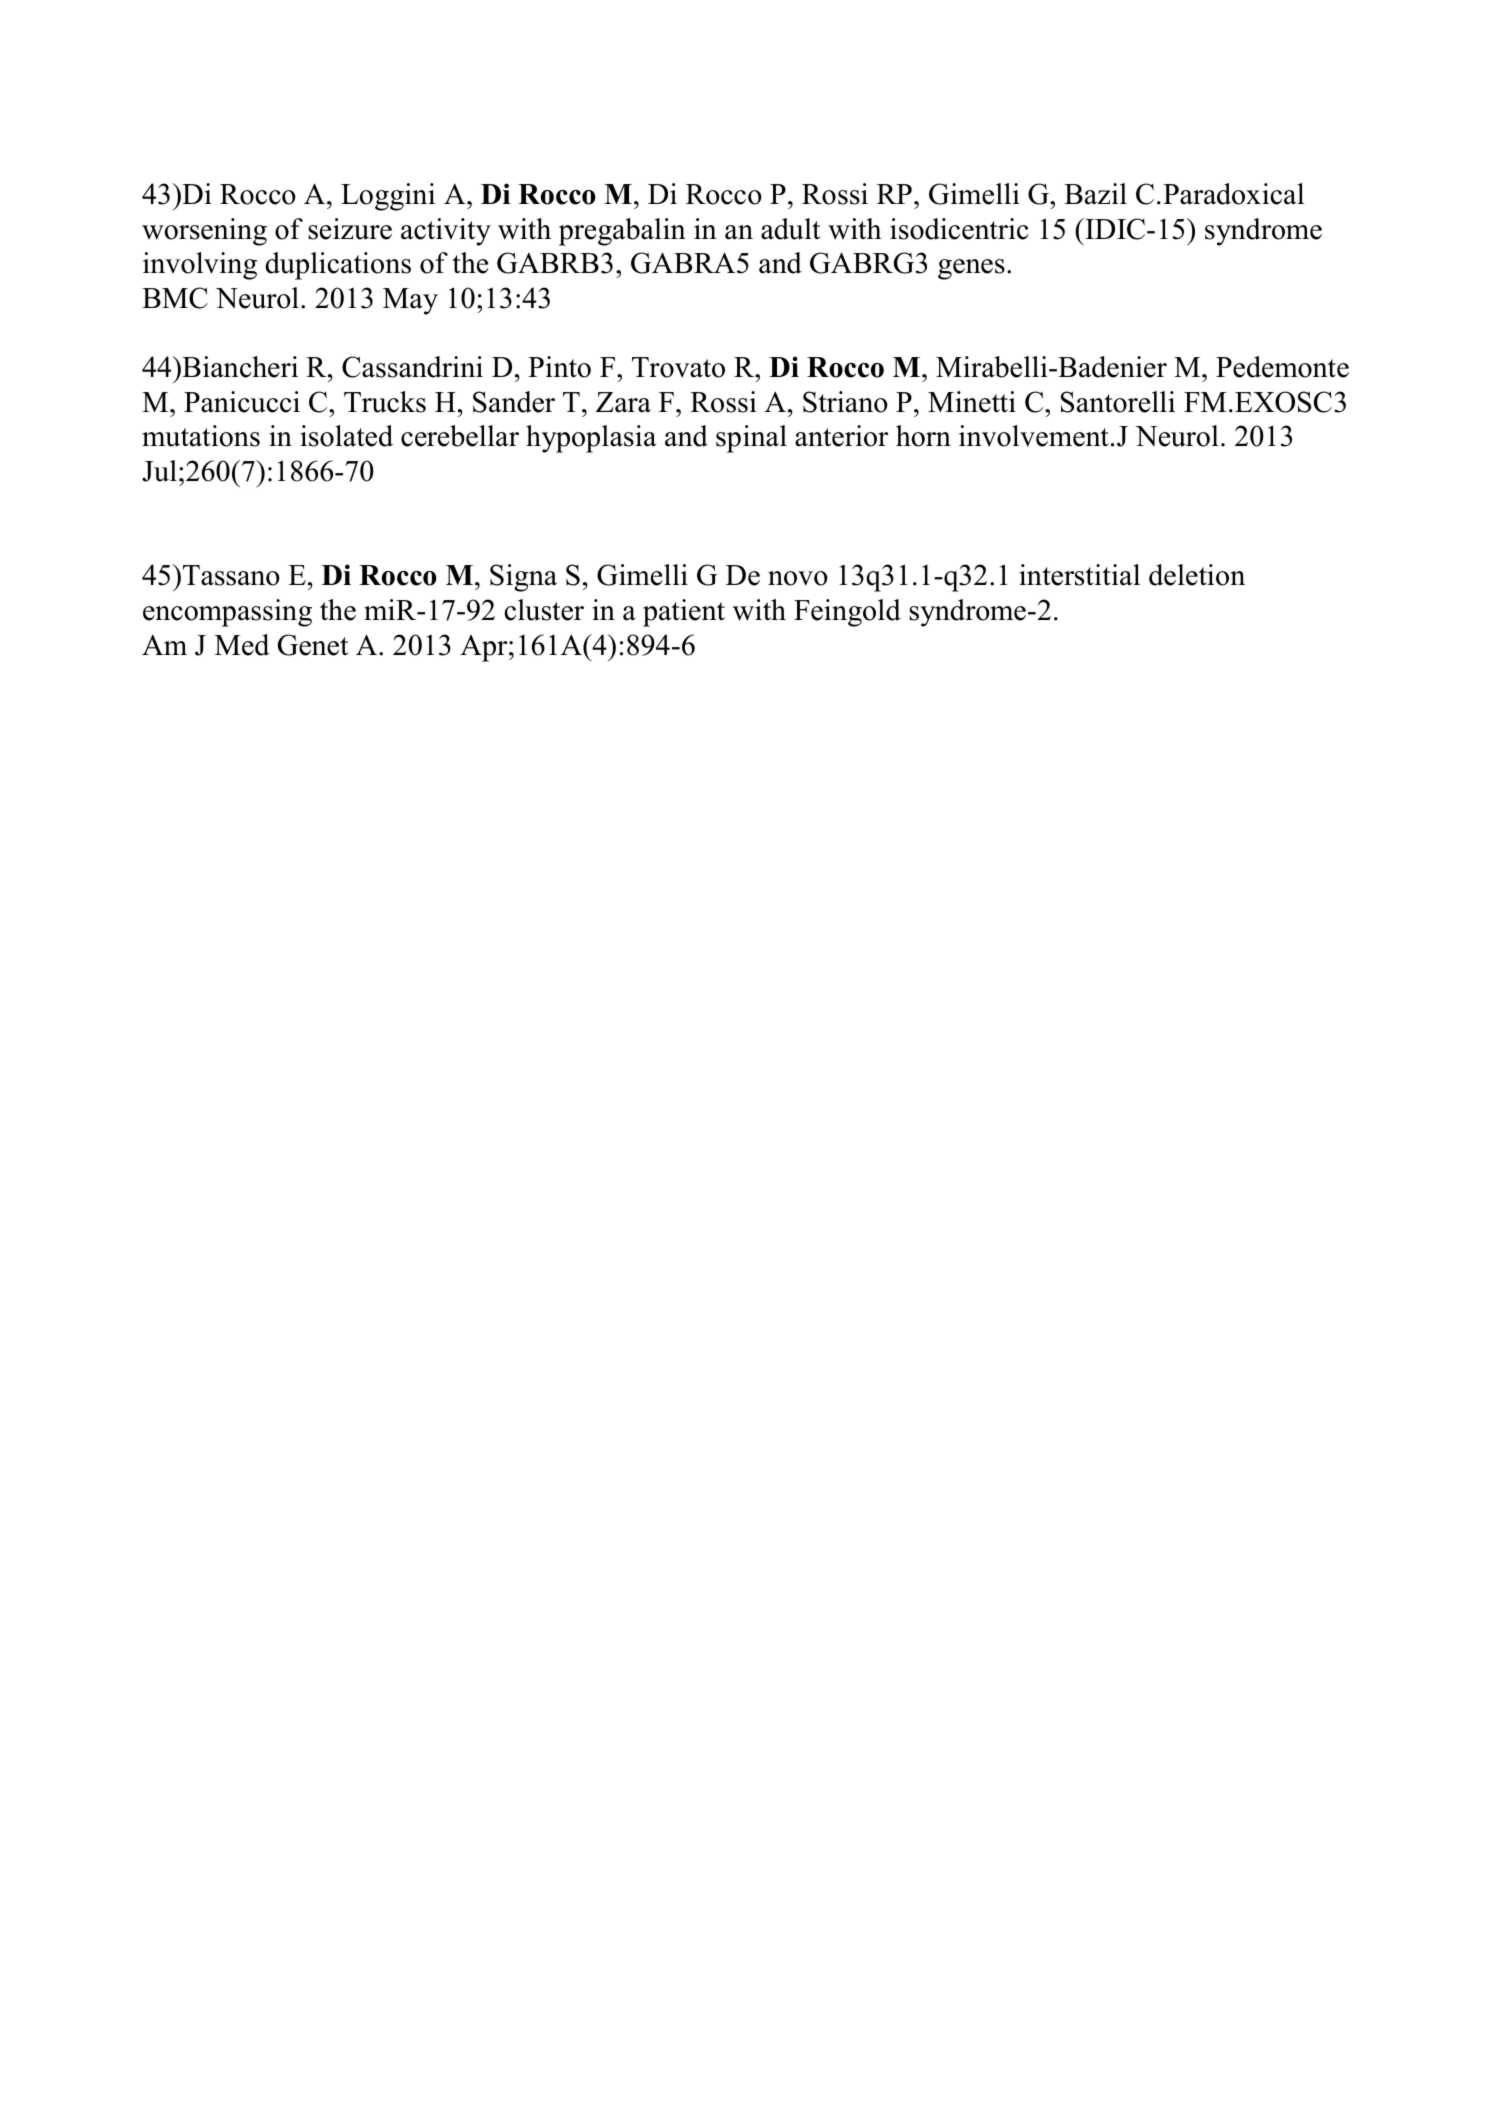  I want to click on seizure, so click(350, 229).
